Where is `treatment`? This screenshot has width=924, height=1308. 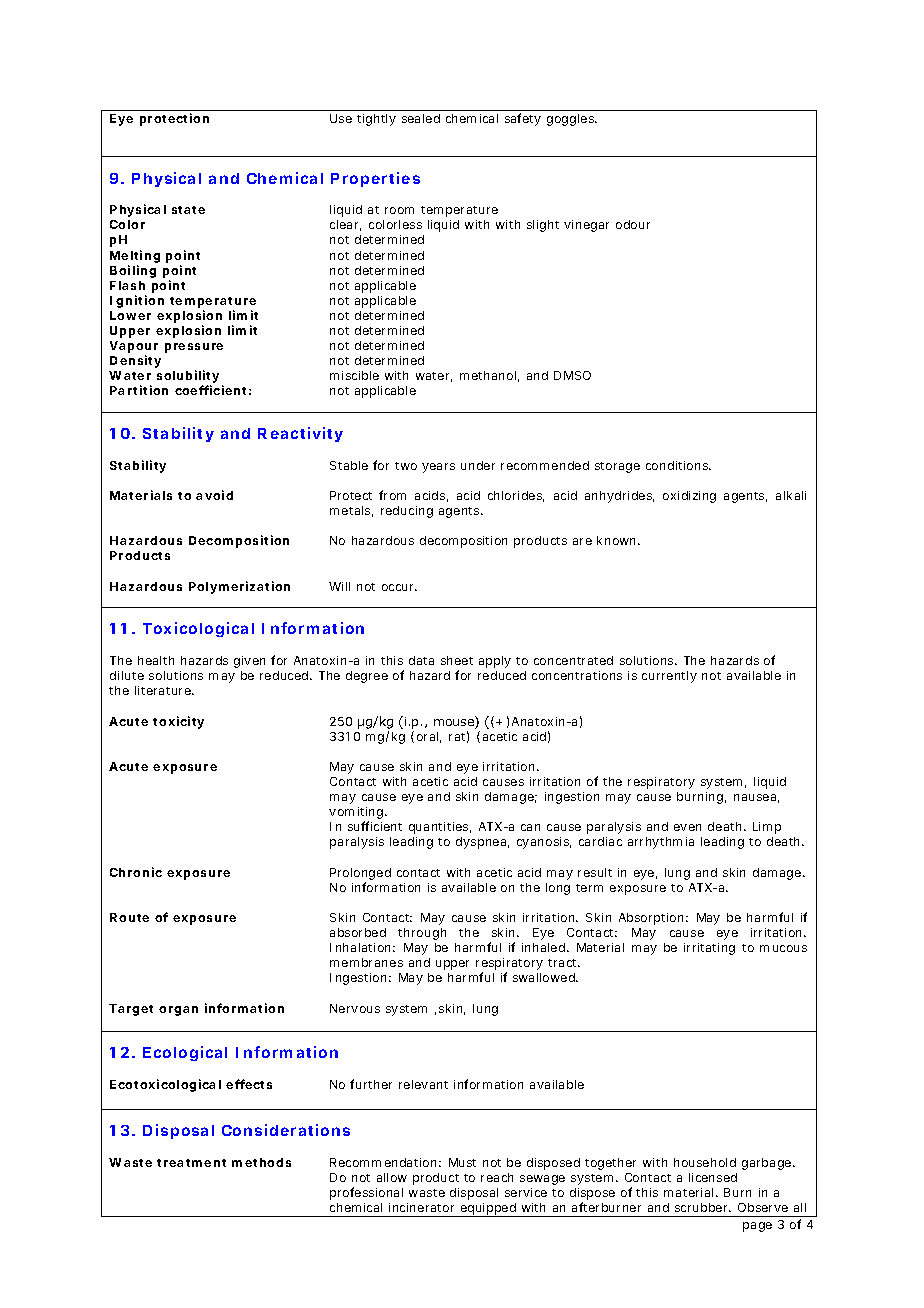
treatment is located at coordinates (191, 1163).
